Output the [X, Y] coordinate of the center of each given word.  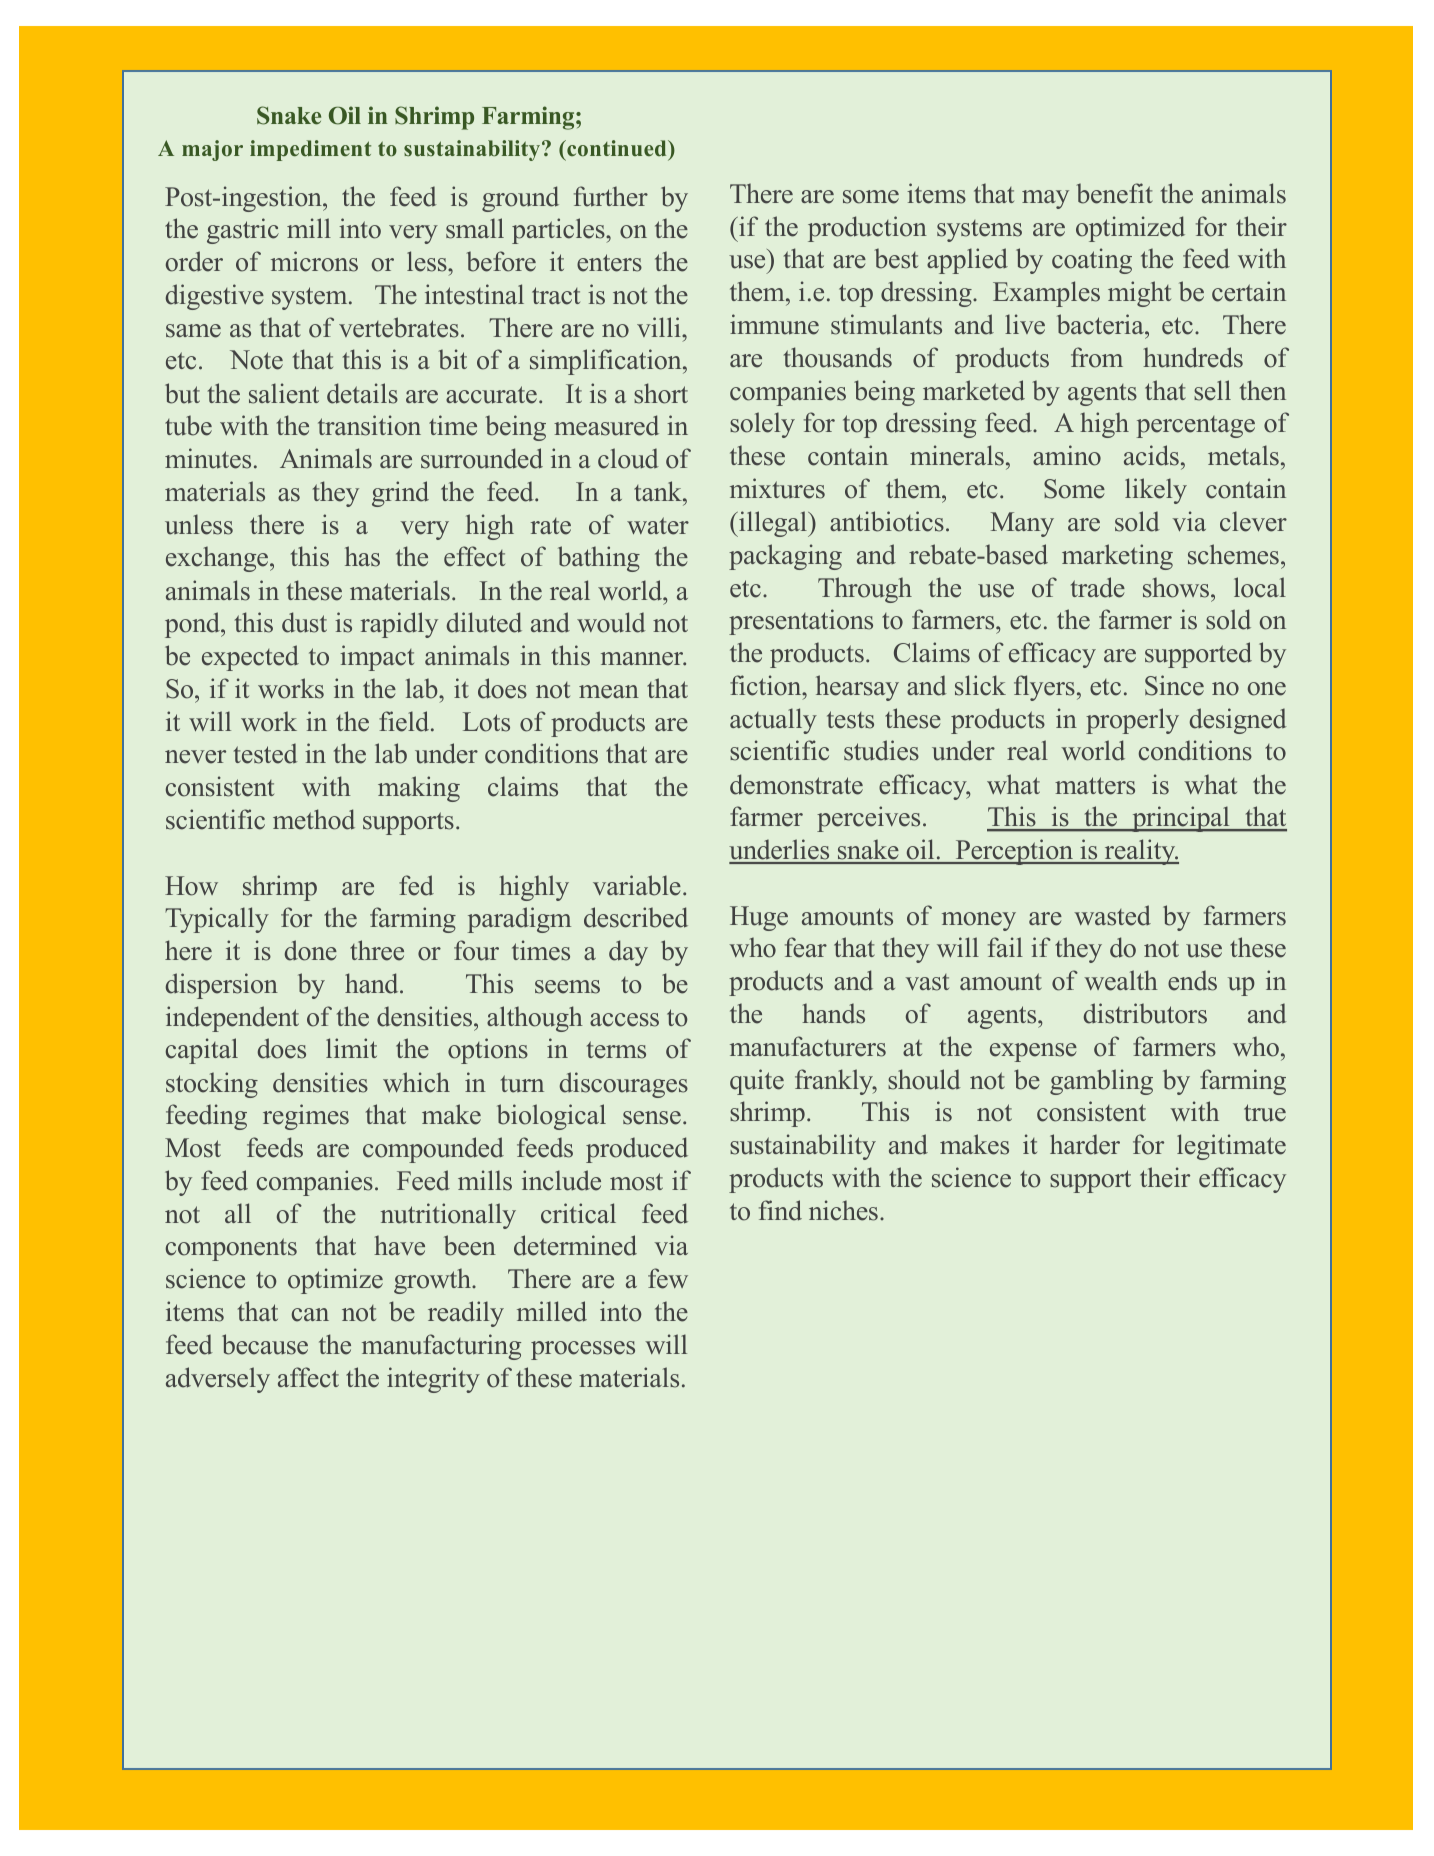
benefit [1114, 193]
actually [773, 721]
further [611, 196]
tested [266, 753]
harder [1085, 1144]
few [668, 1278]
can [310, 1315]
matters [1095, 786]
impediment [310, 150]
